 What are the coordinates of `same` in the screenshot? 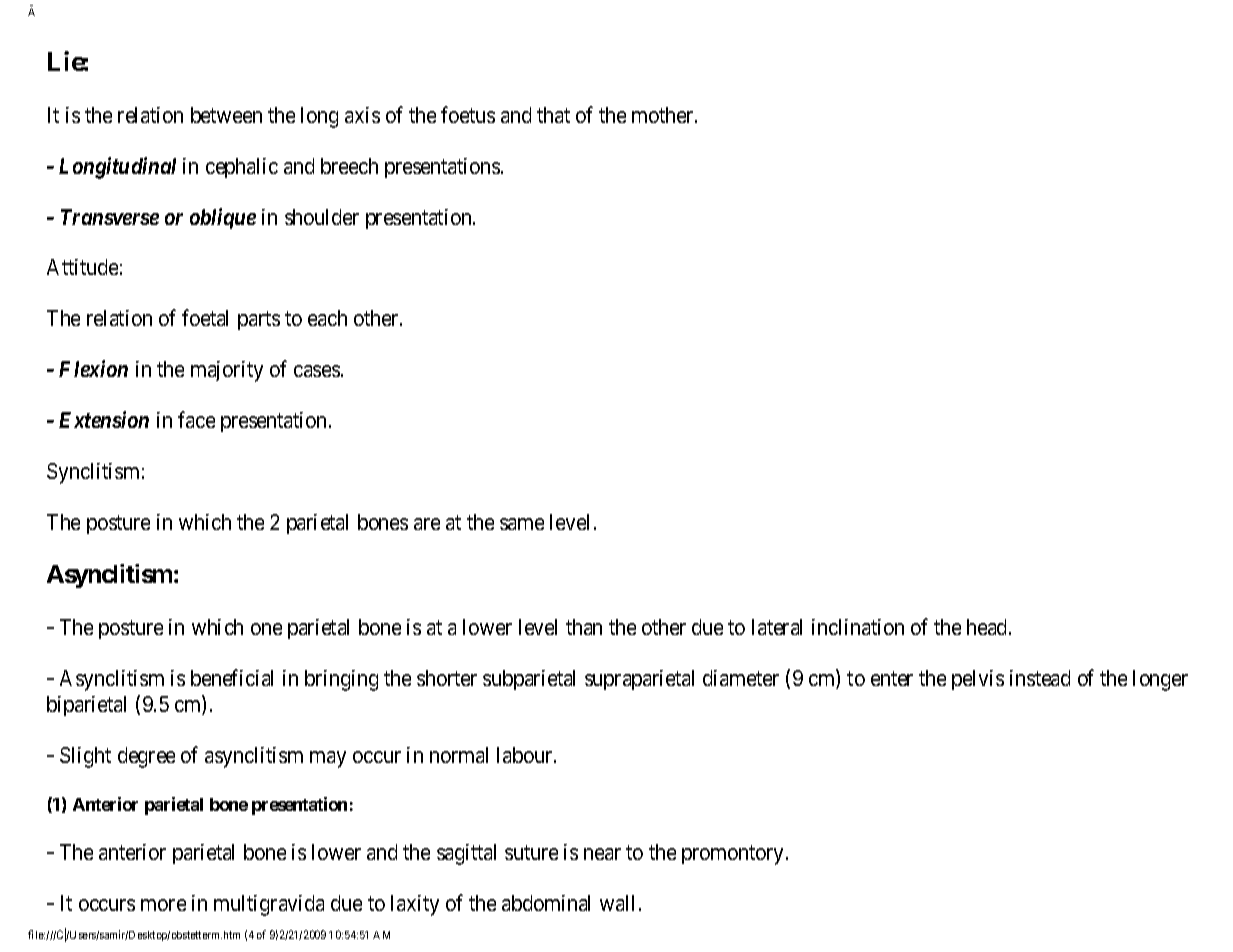 It's located at (522, 524).
